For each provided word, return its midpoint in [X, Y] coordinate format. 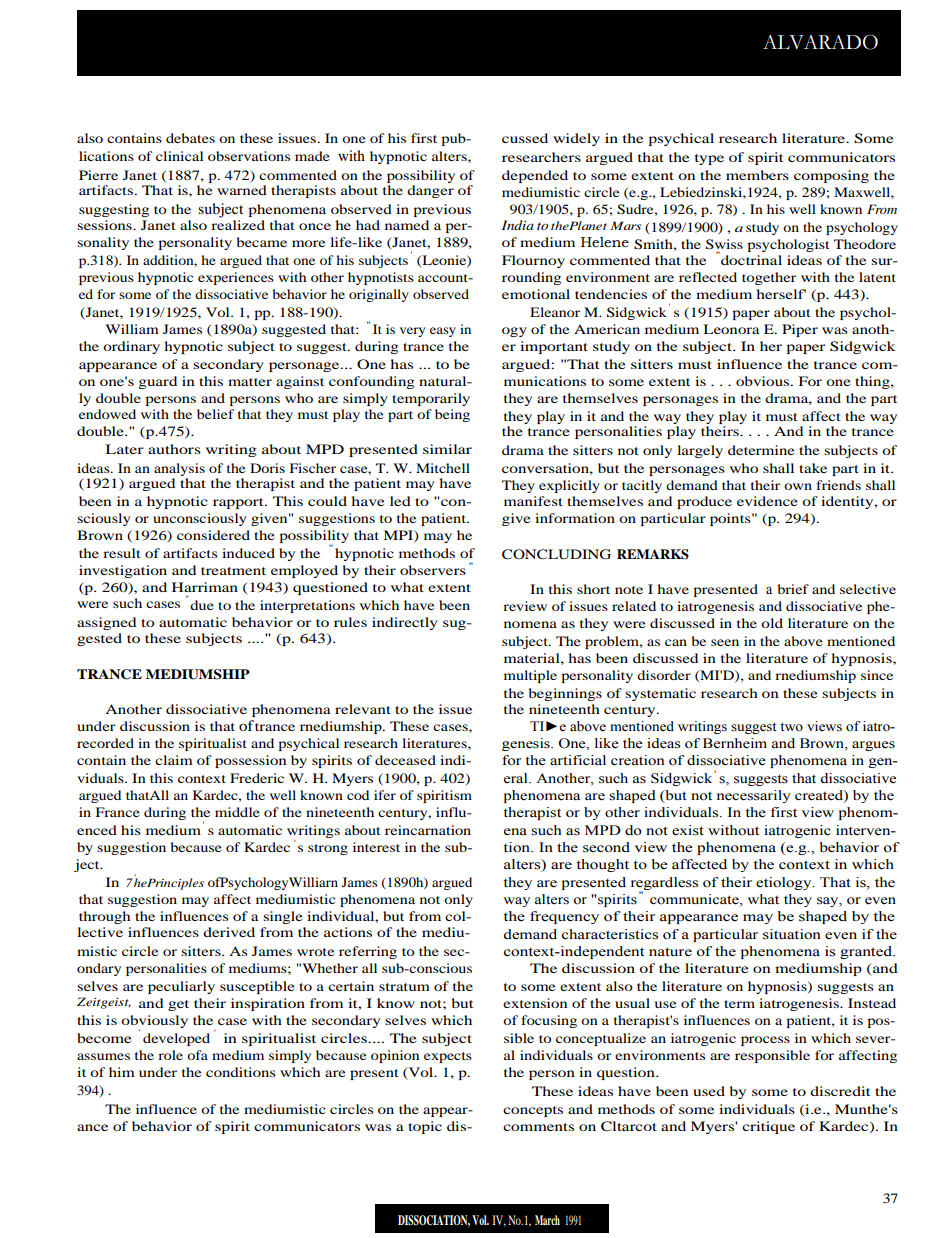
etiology [785, 883]
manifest [533, 501]
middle [237, 812]
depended [535, 176]
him [122, 1072]
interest [376, 847]
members [757, 175]
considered [213, 535]
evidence [767, 501]
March [547, 1220]
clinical [179, 156]
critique [768, 1127]
